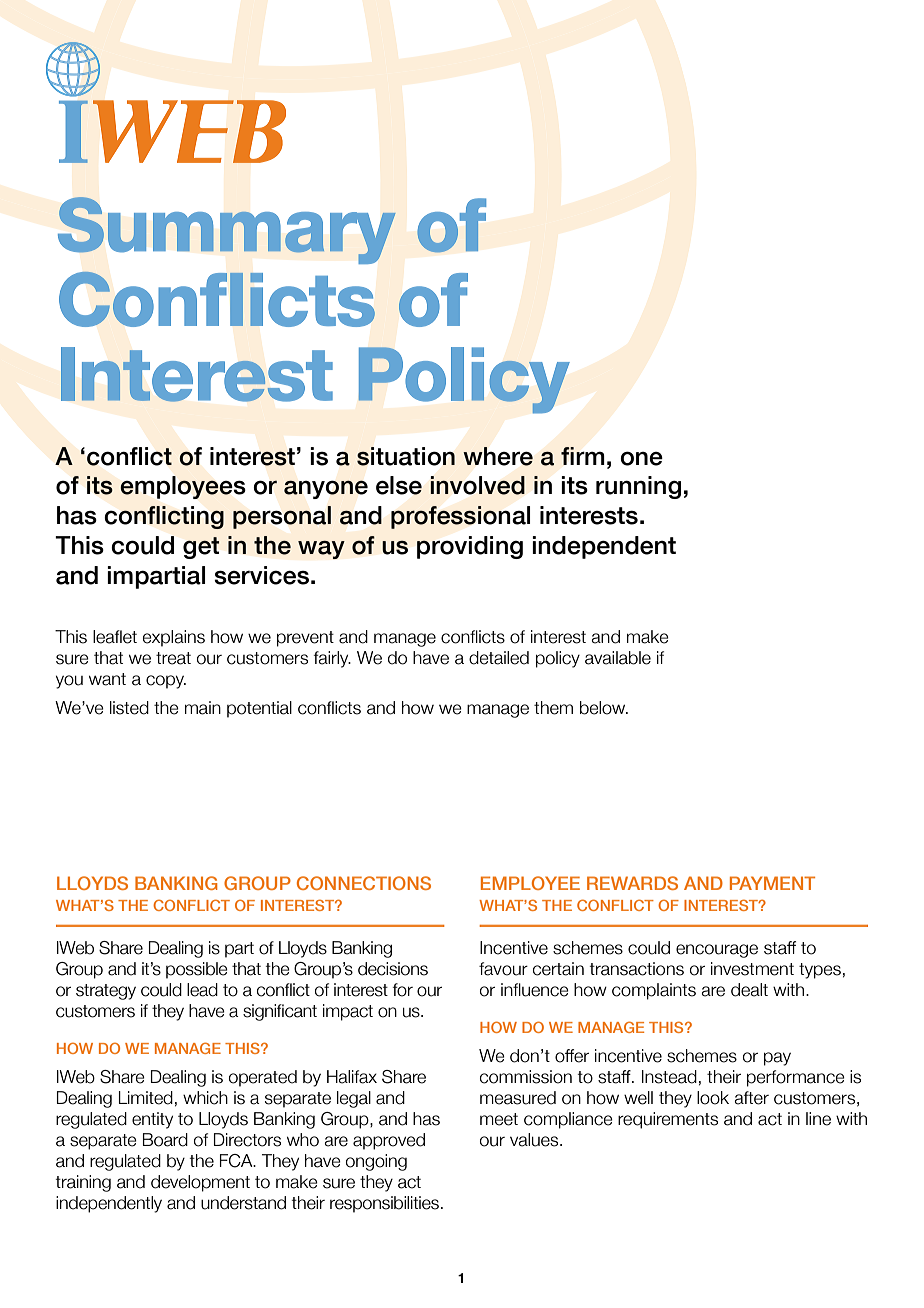 Image resolution: width=924 pixels, height=1308 pixels. What do you see at coordinates (583, 456) in the image?
I see `firm` at bounding box center [583, 456].
